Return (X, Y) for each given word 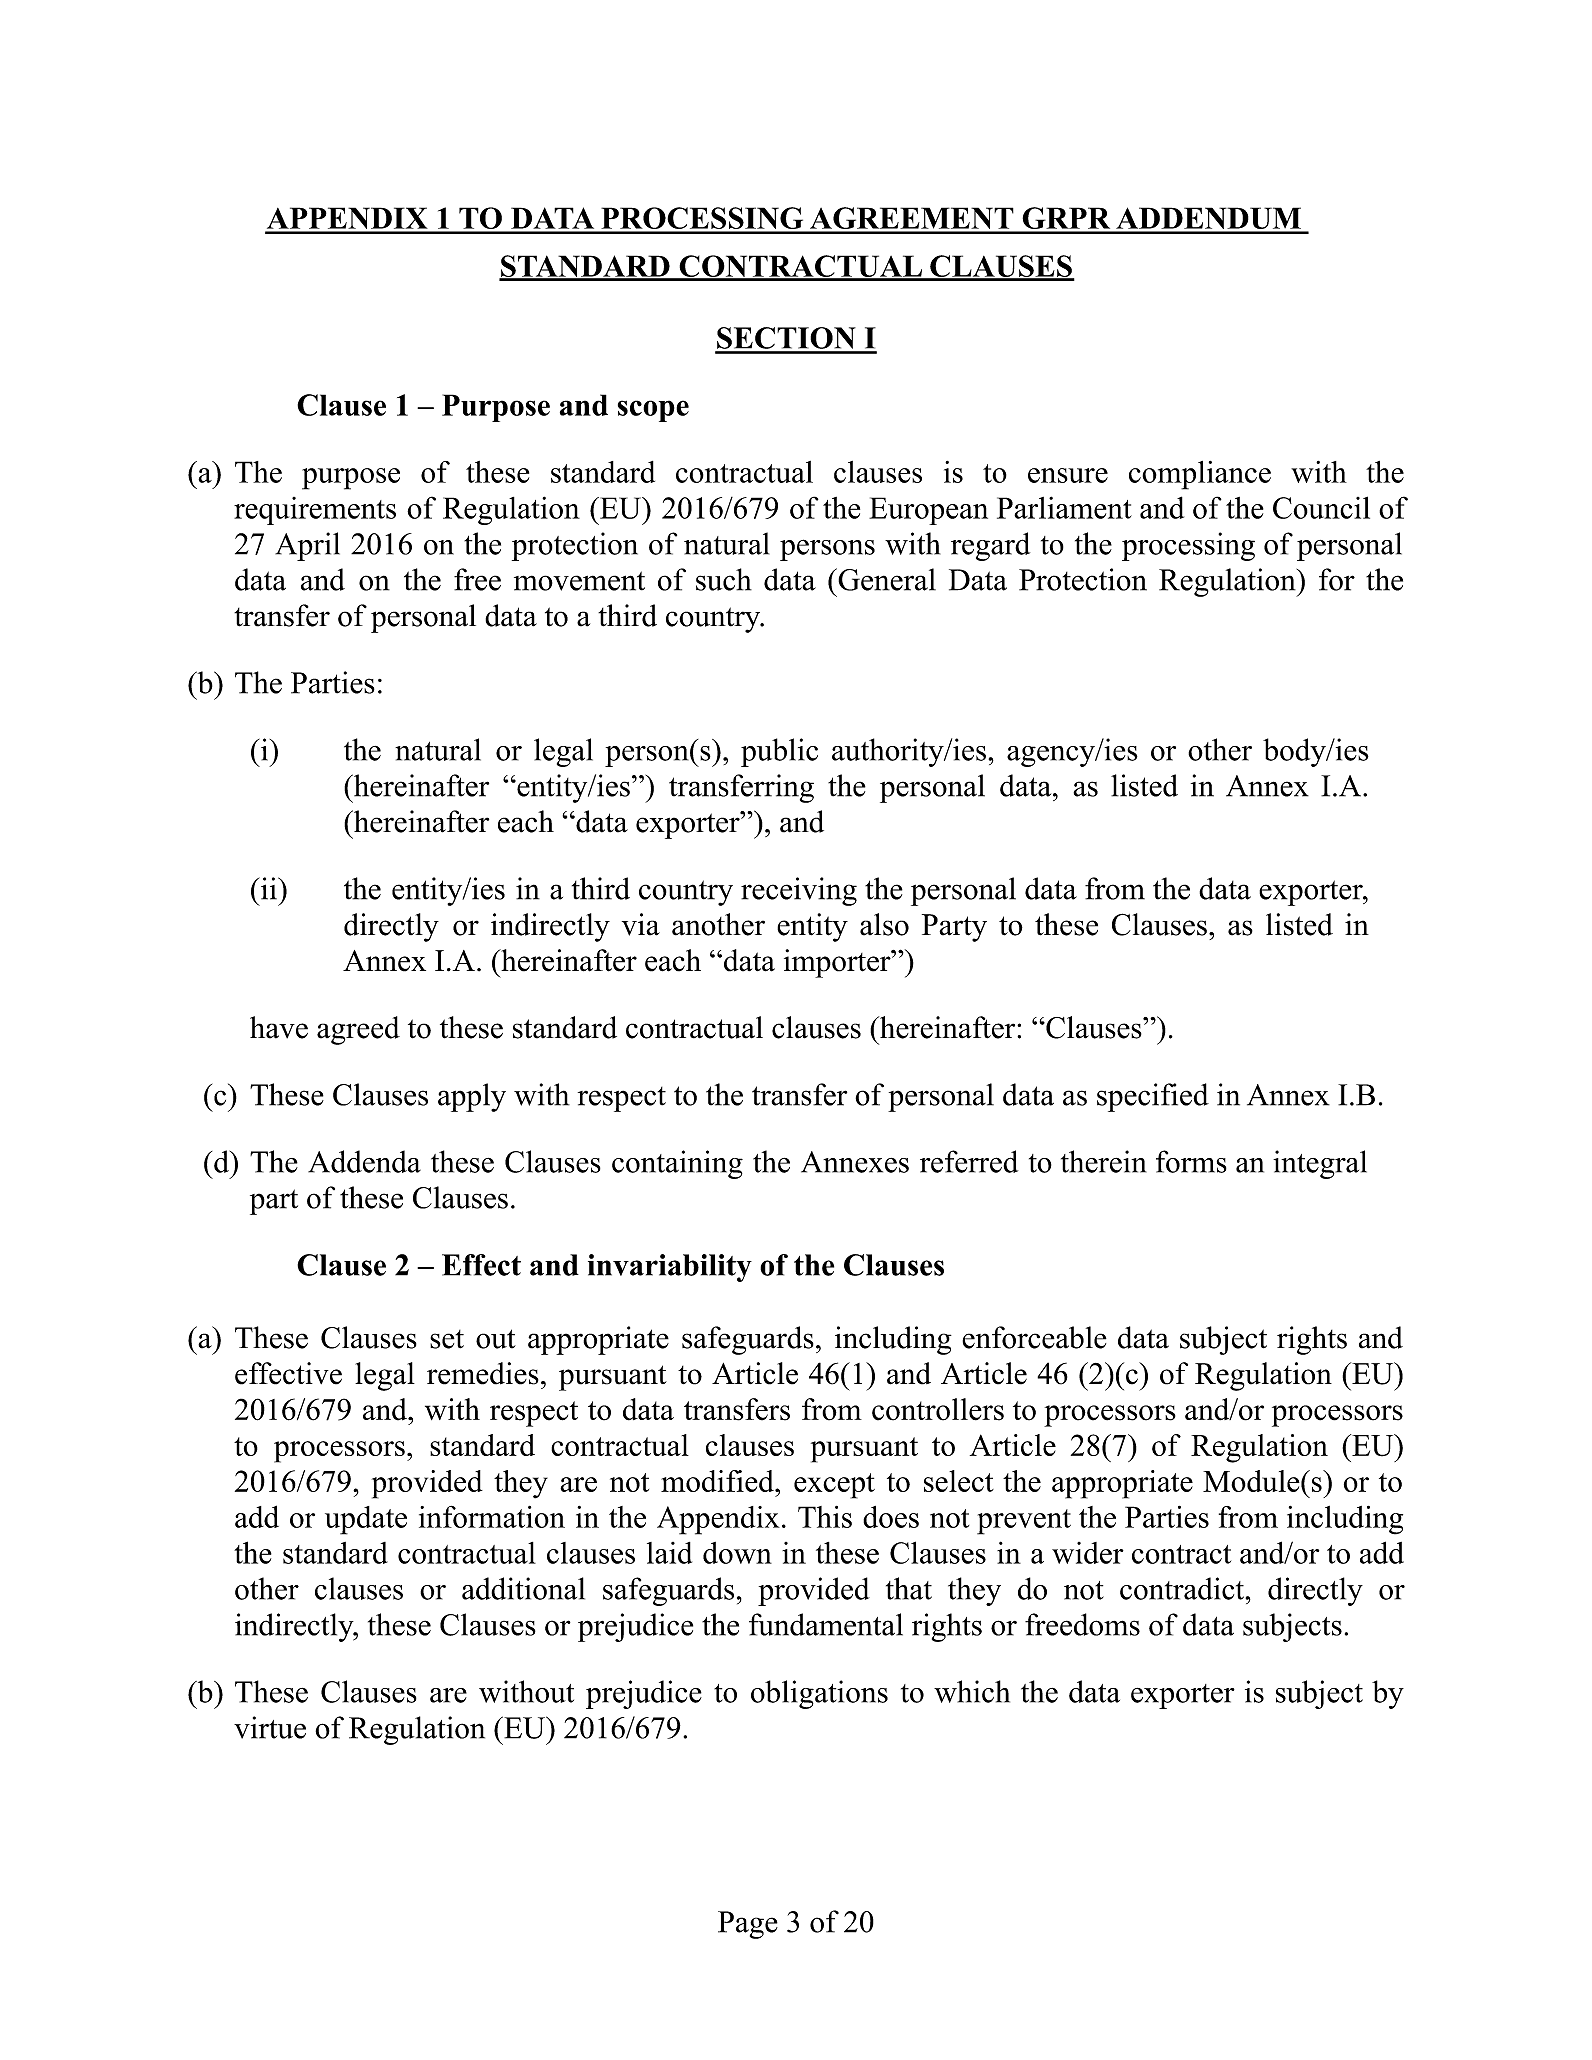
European (928, 511)
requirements (315, 511)
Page (748, 1925)
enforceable (1034, 1337)
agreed (358, 1030)
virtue (270, 1727)
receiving (799, 891)
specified (1153, 1097)
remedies (483, 1373)
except (834, 1486)
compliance (1200, 475)
